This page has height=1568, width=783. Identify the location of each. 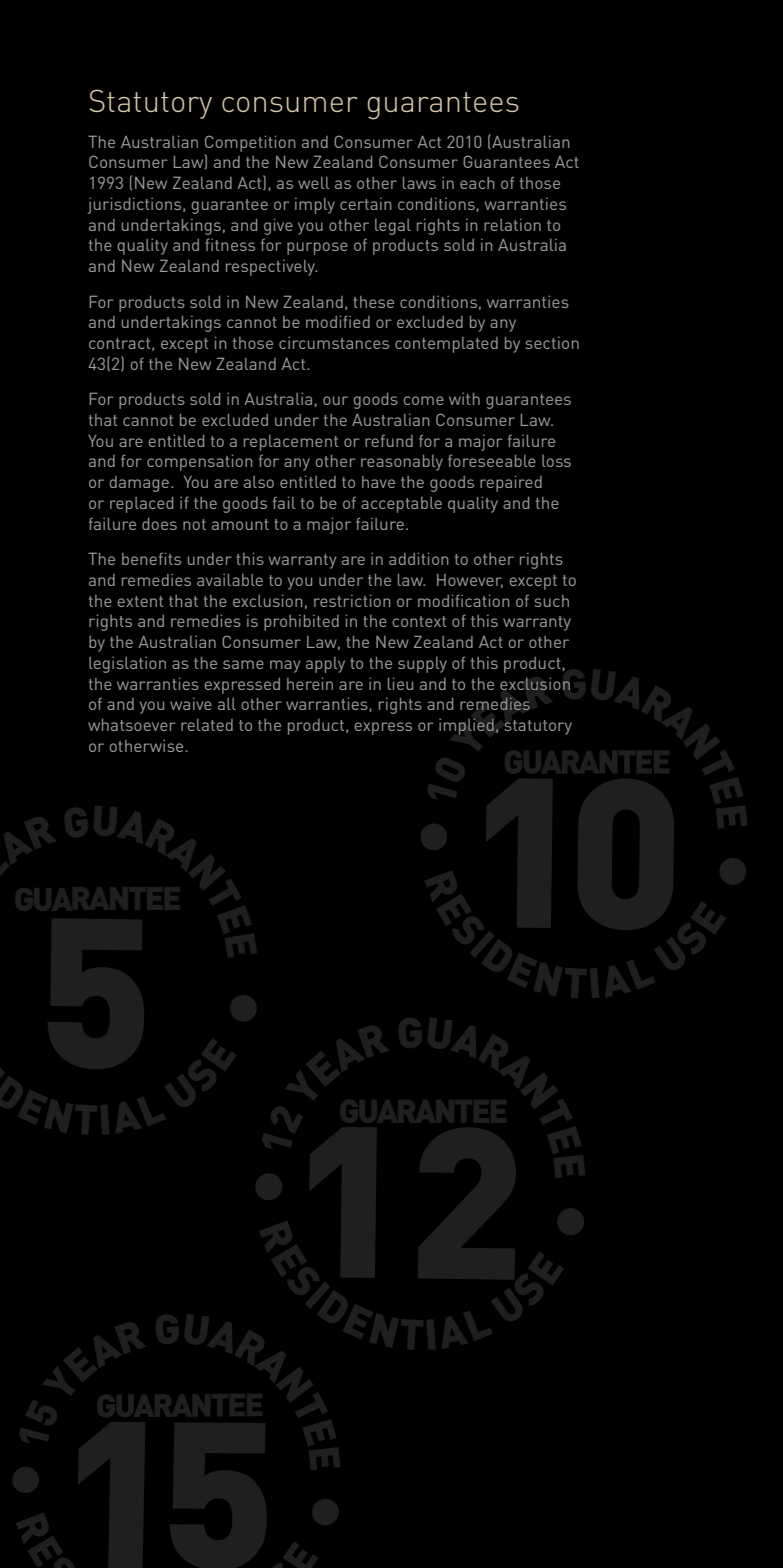
(477, 183).
